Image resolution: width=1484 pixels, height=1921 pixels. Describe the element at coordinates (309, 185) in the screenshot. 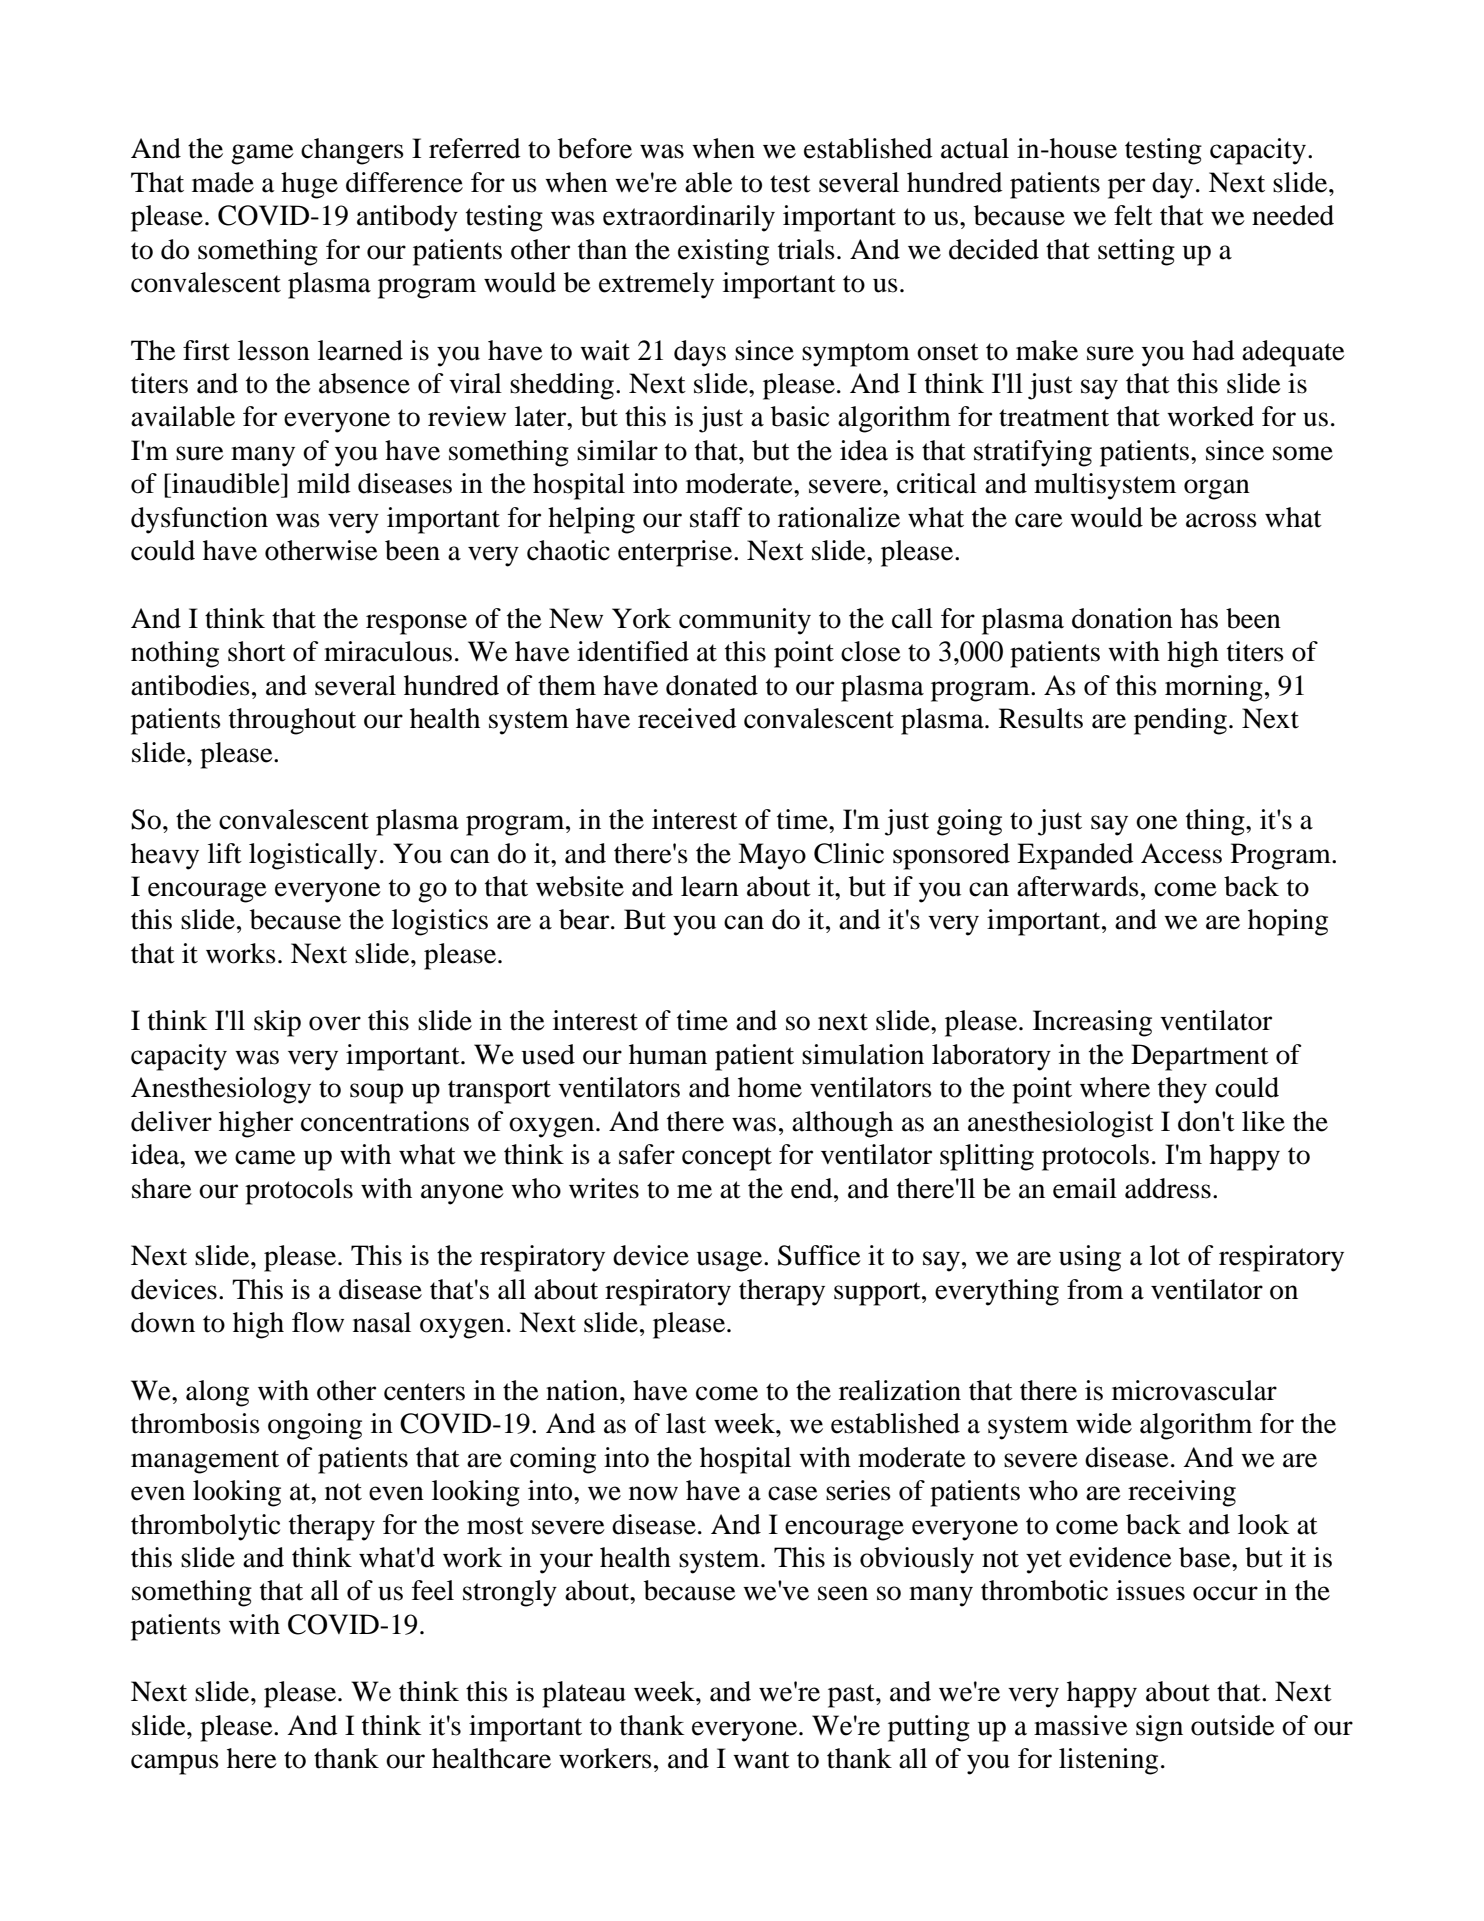

I see `huge` at that location.
